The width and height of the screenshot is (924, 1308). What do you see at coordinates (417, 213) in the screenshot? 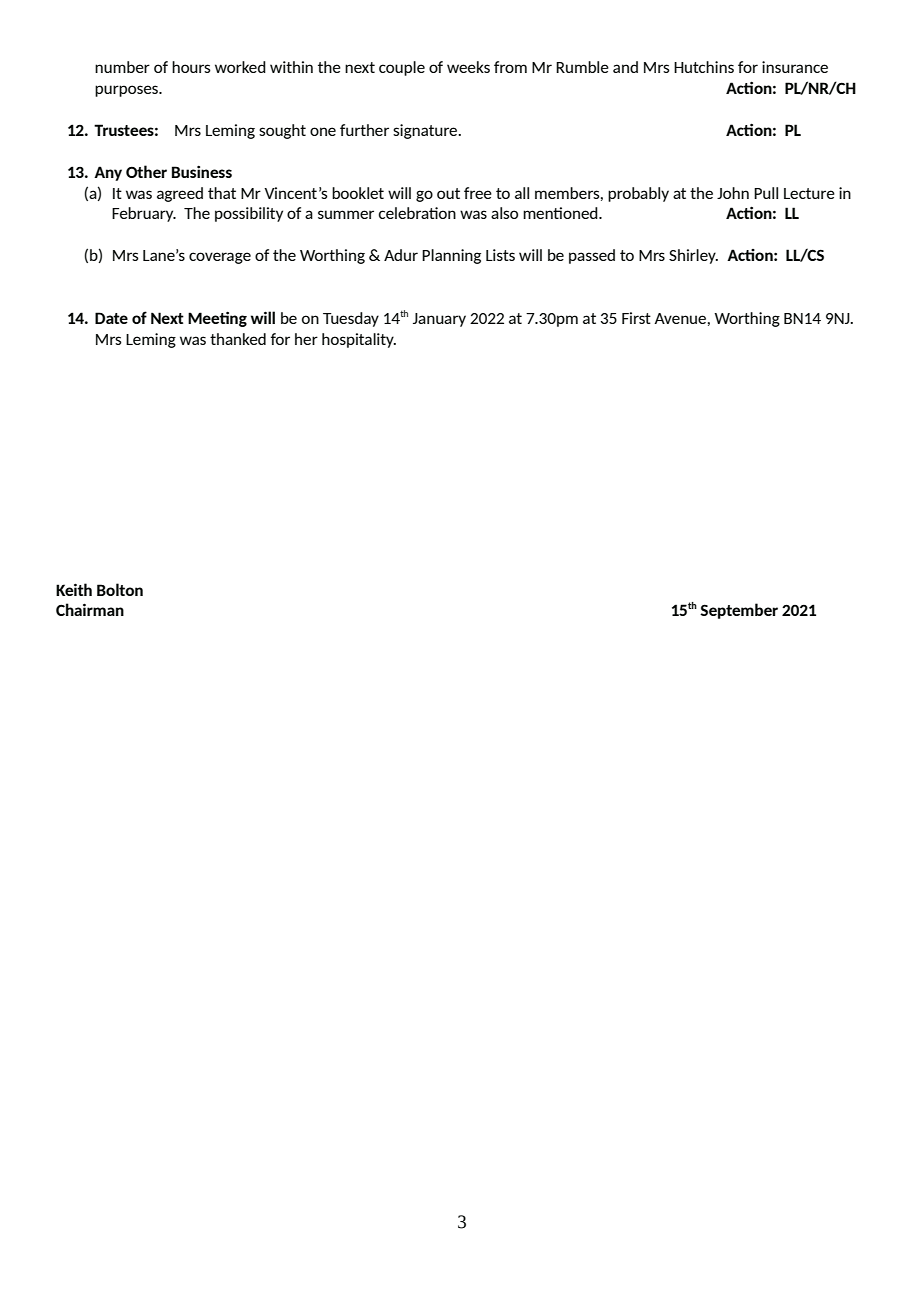
I see `celebration` at bounding box center [417, 213].
